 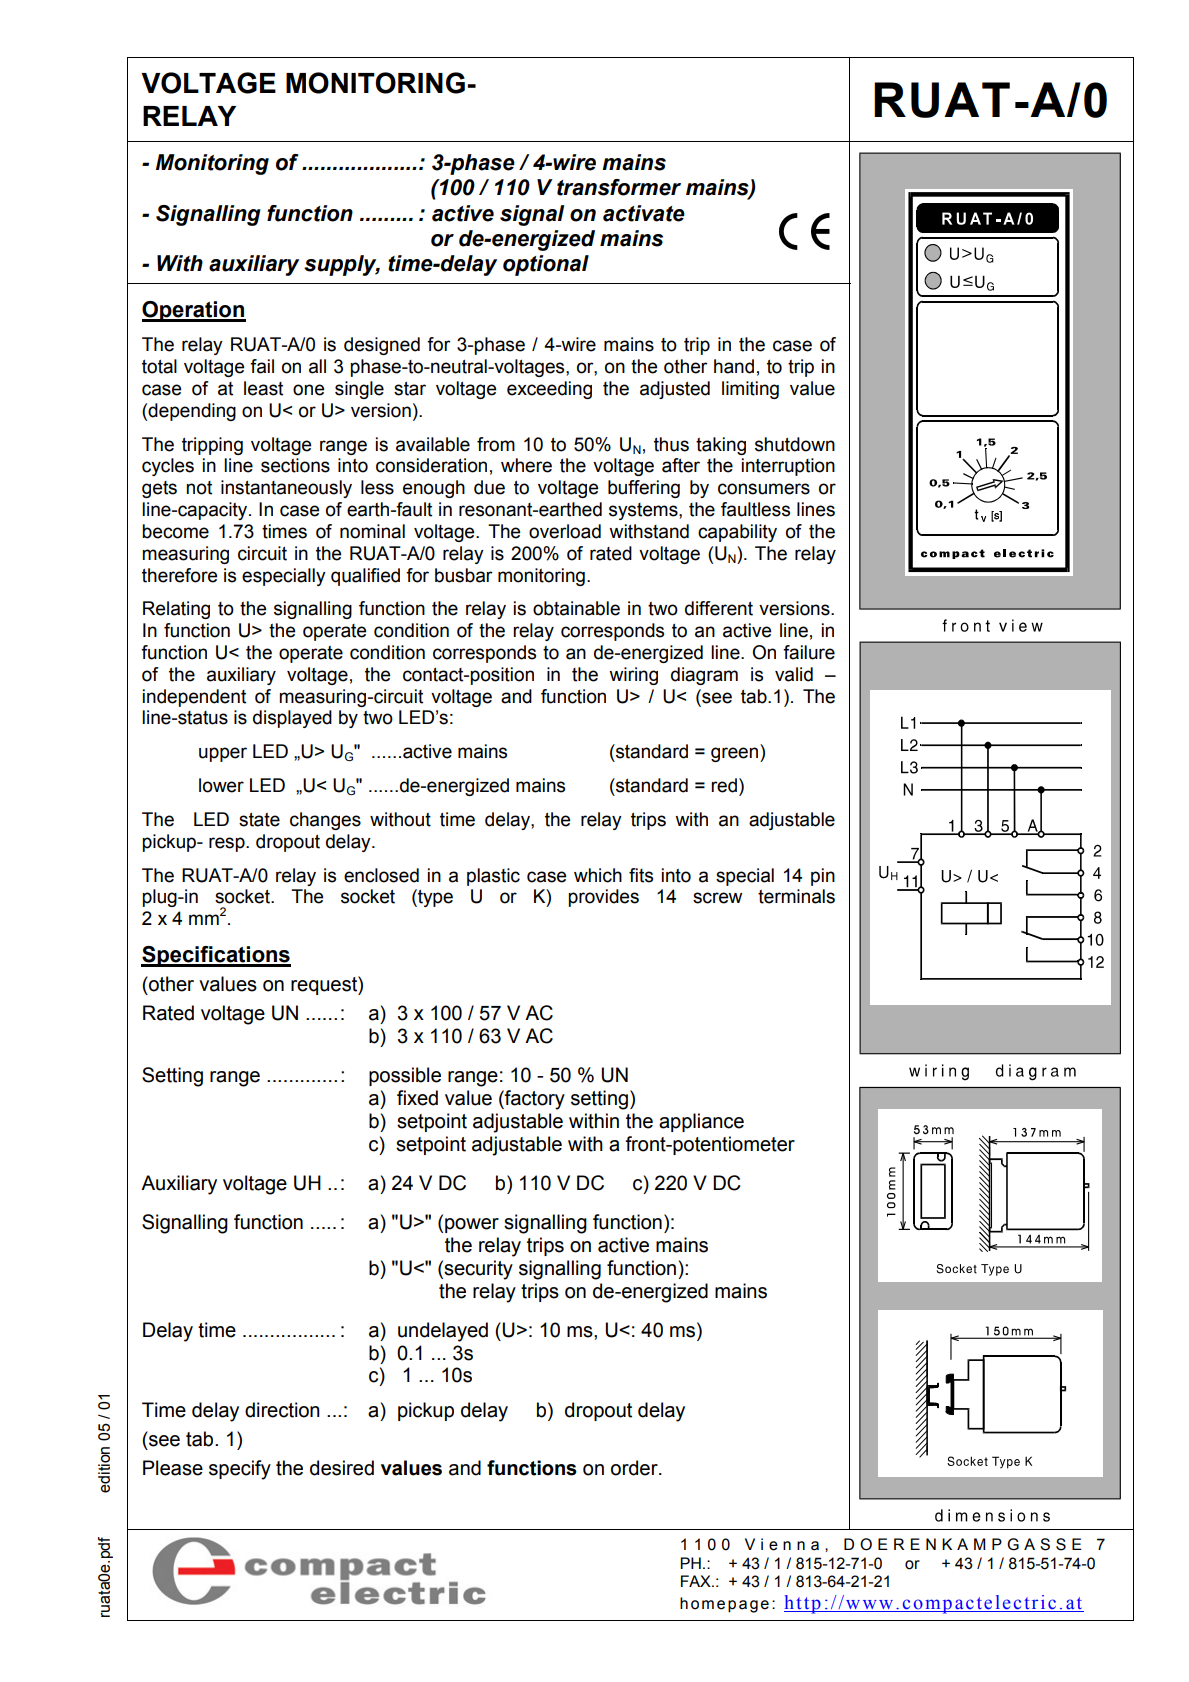 What do you see at coordinates (194, 311) in the document?
I see `Operation` at bounding box center [194, 311].
